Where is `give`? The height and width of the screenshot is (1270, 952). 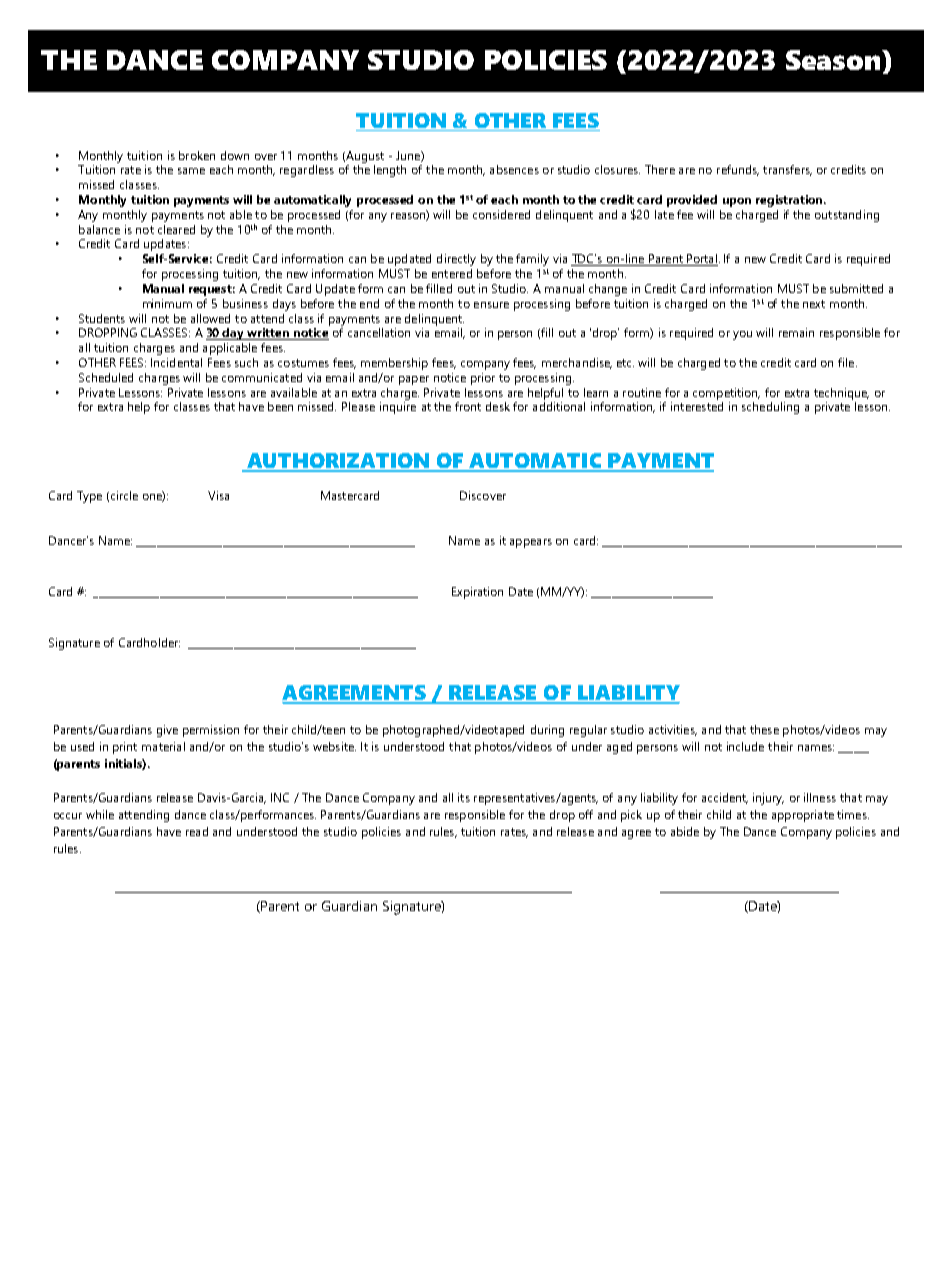
give is located at coordinates (167, 731).
